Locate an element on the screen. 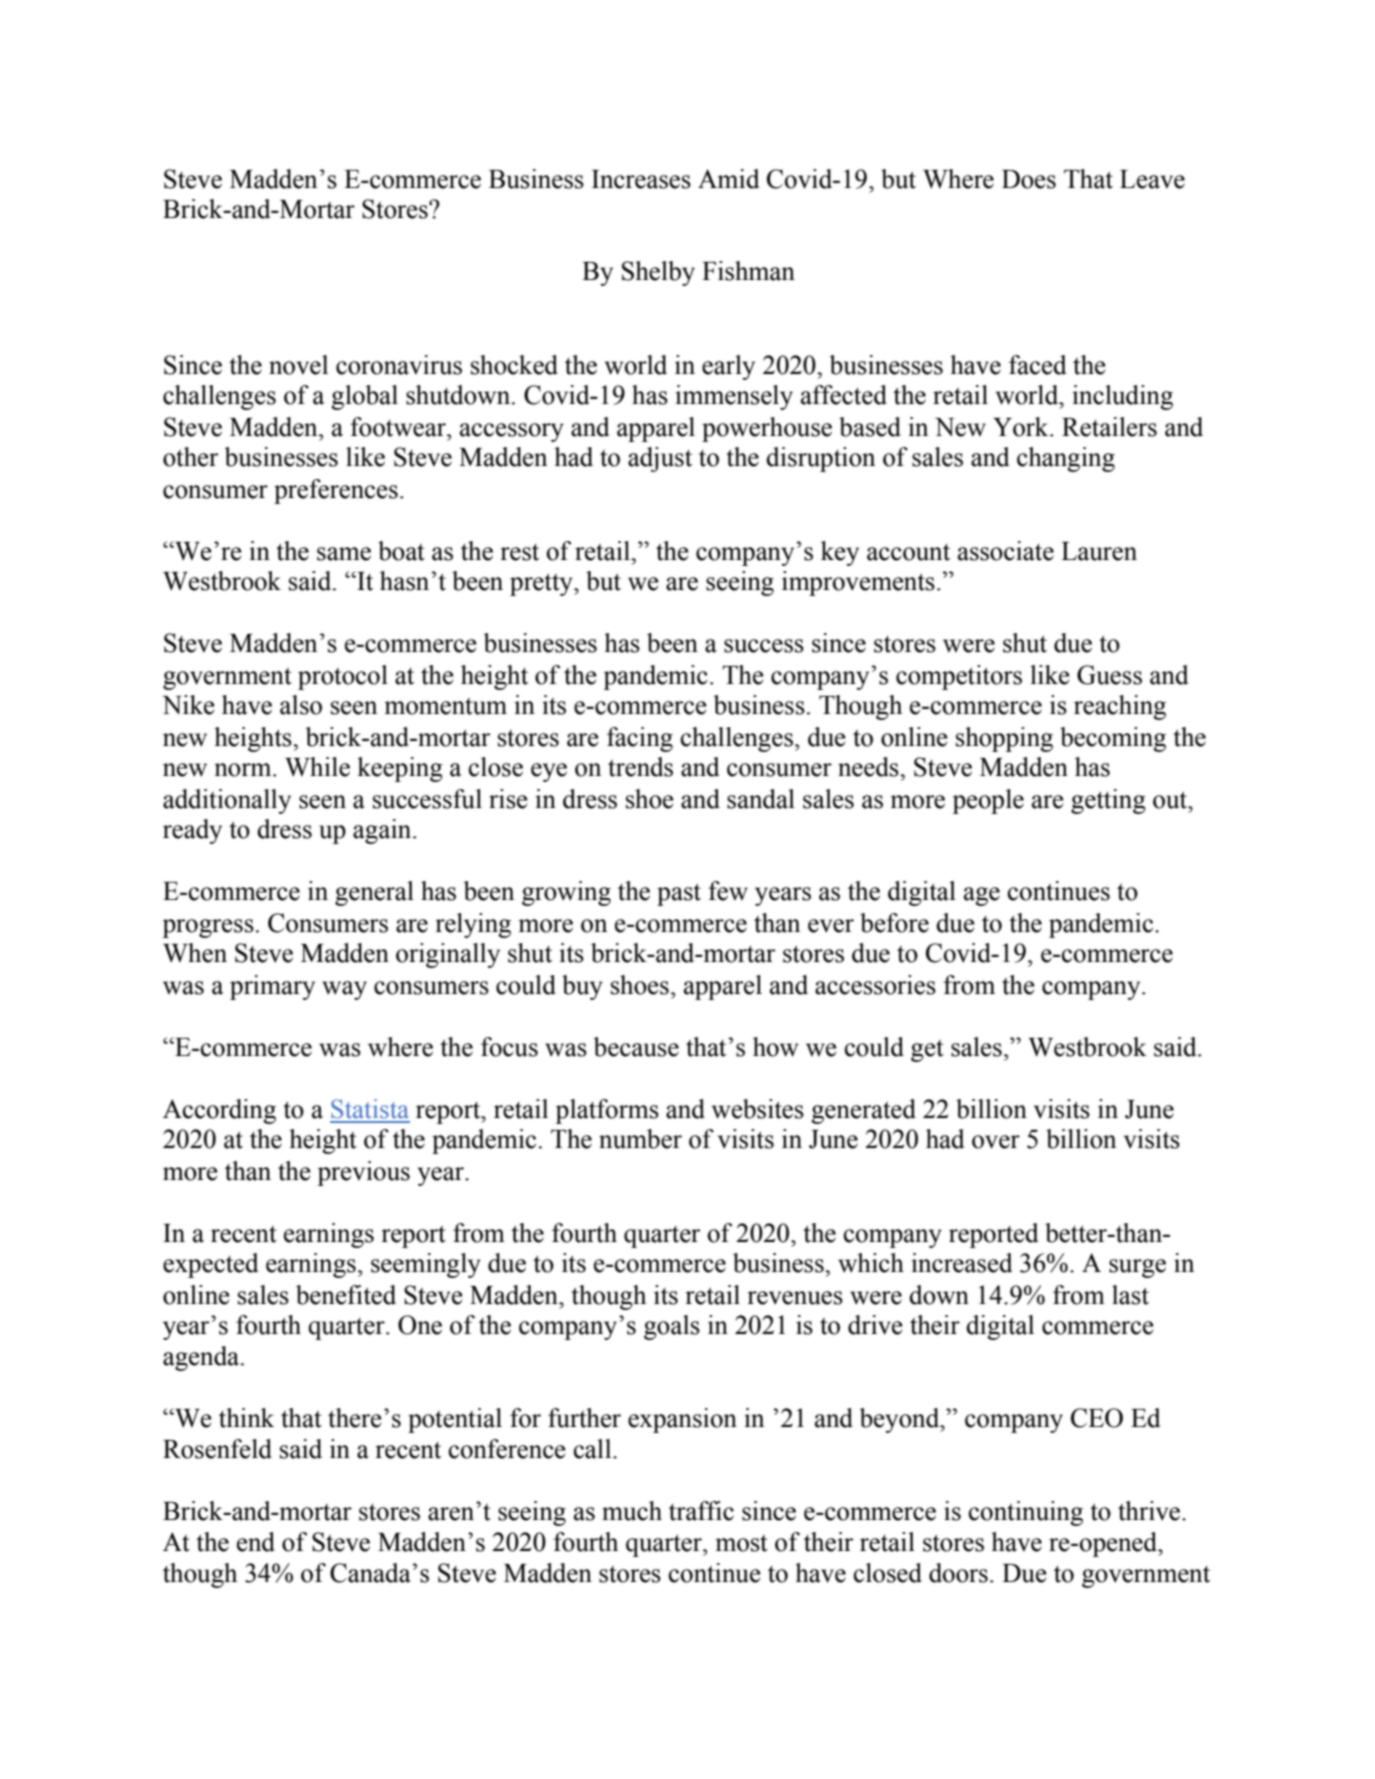 This screenshot has height=1779, width=1375. protocol is located at coordinates (343, 677).
